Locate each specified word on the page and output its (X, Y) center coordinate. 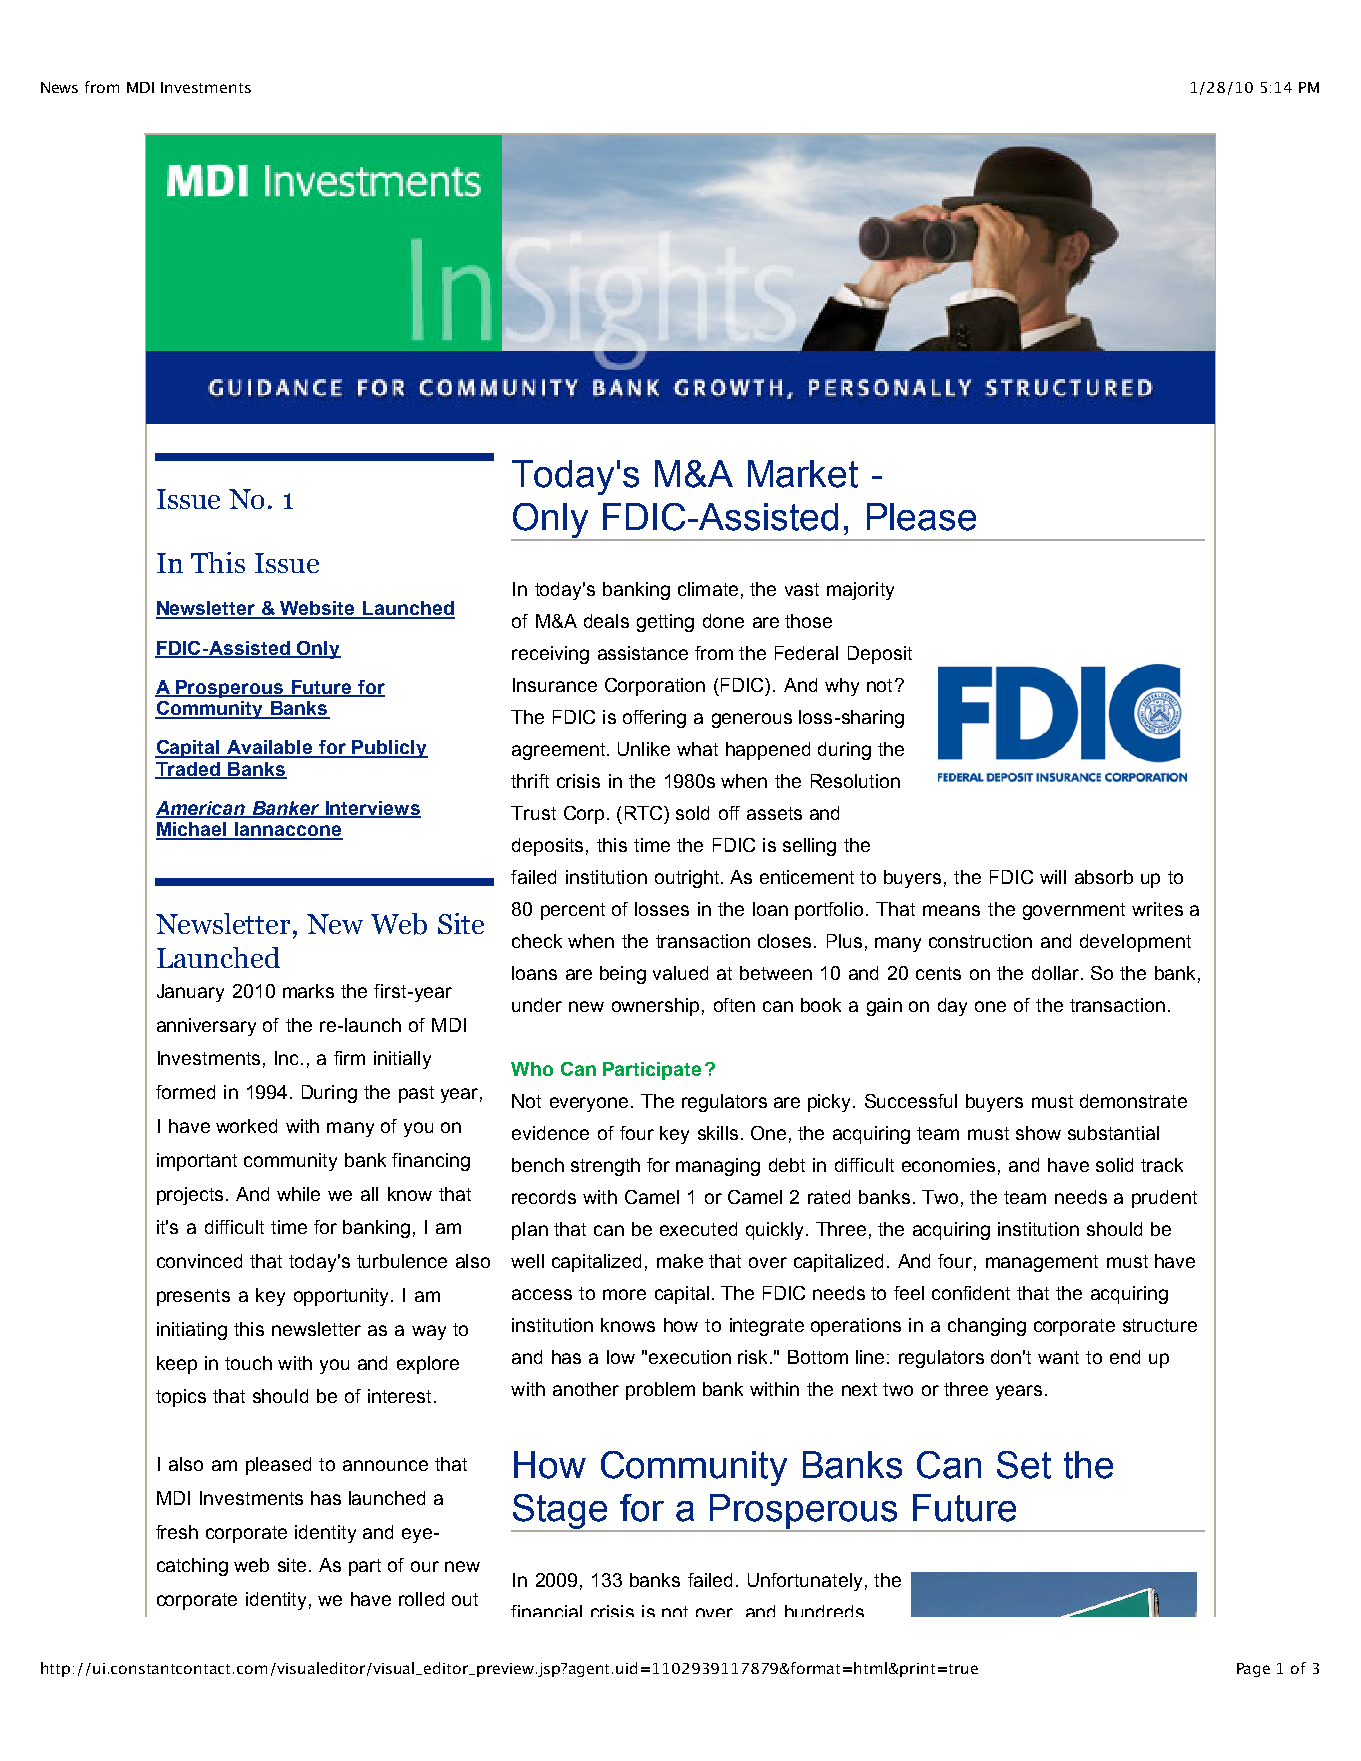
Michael (192, 830)
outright (687, 879)
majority (860, 591)
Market (803, 474)
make (680, 1261)
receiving (550, 655)
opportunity (343, 1297)
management (1042, 1263)
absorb (1104, 877)
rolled (421, 1599)
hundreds (824, 1611)
